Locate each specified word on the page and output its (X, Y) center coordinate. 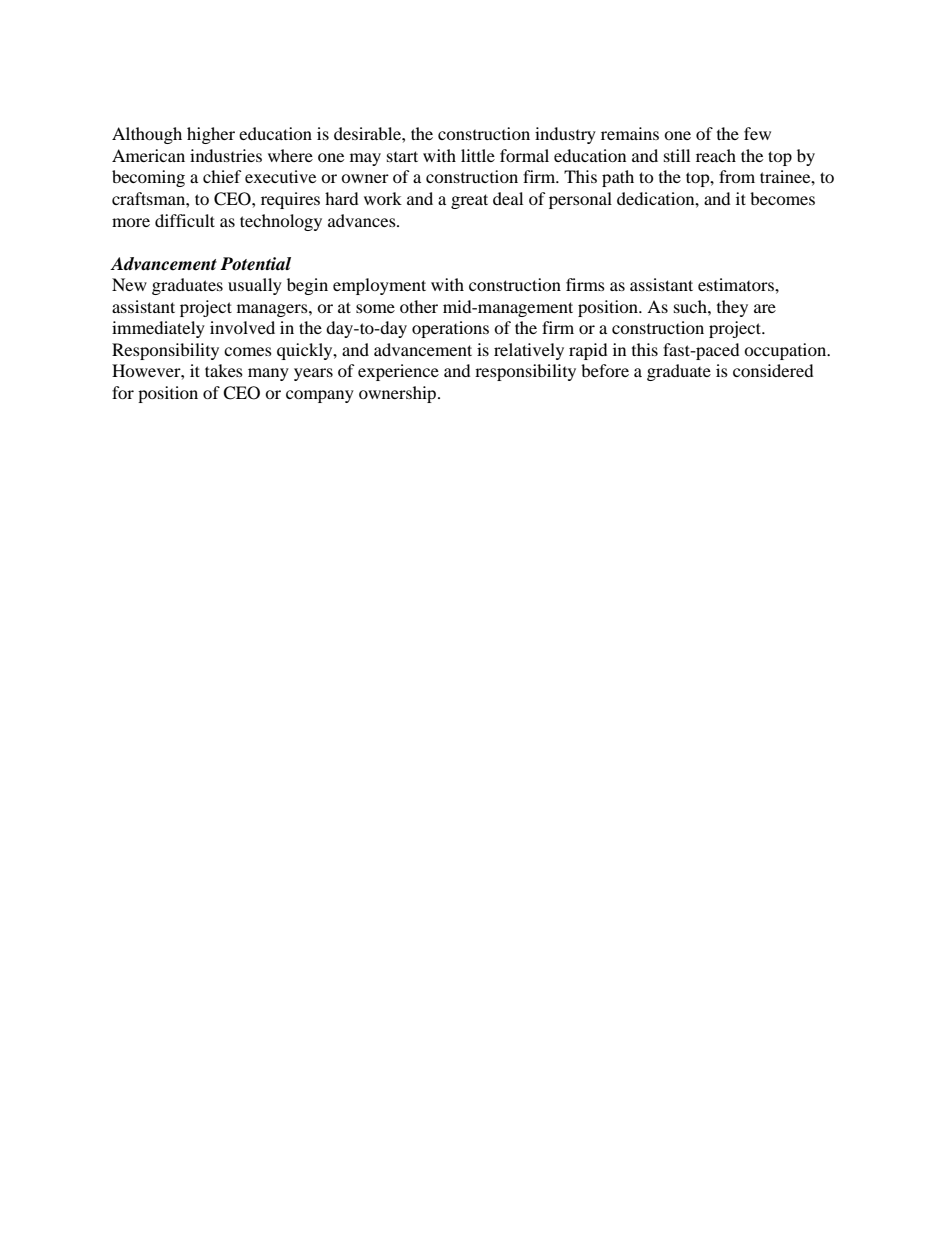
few (757, 133)
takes (224, 370)
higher (211, 135)
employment (379, 286)
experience (398, 372)
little (478, 155)
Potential (255, 264)
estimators (737, 284)
